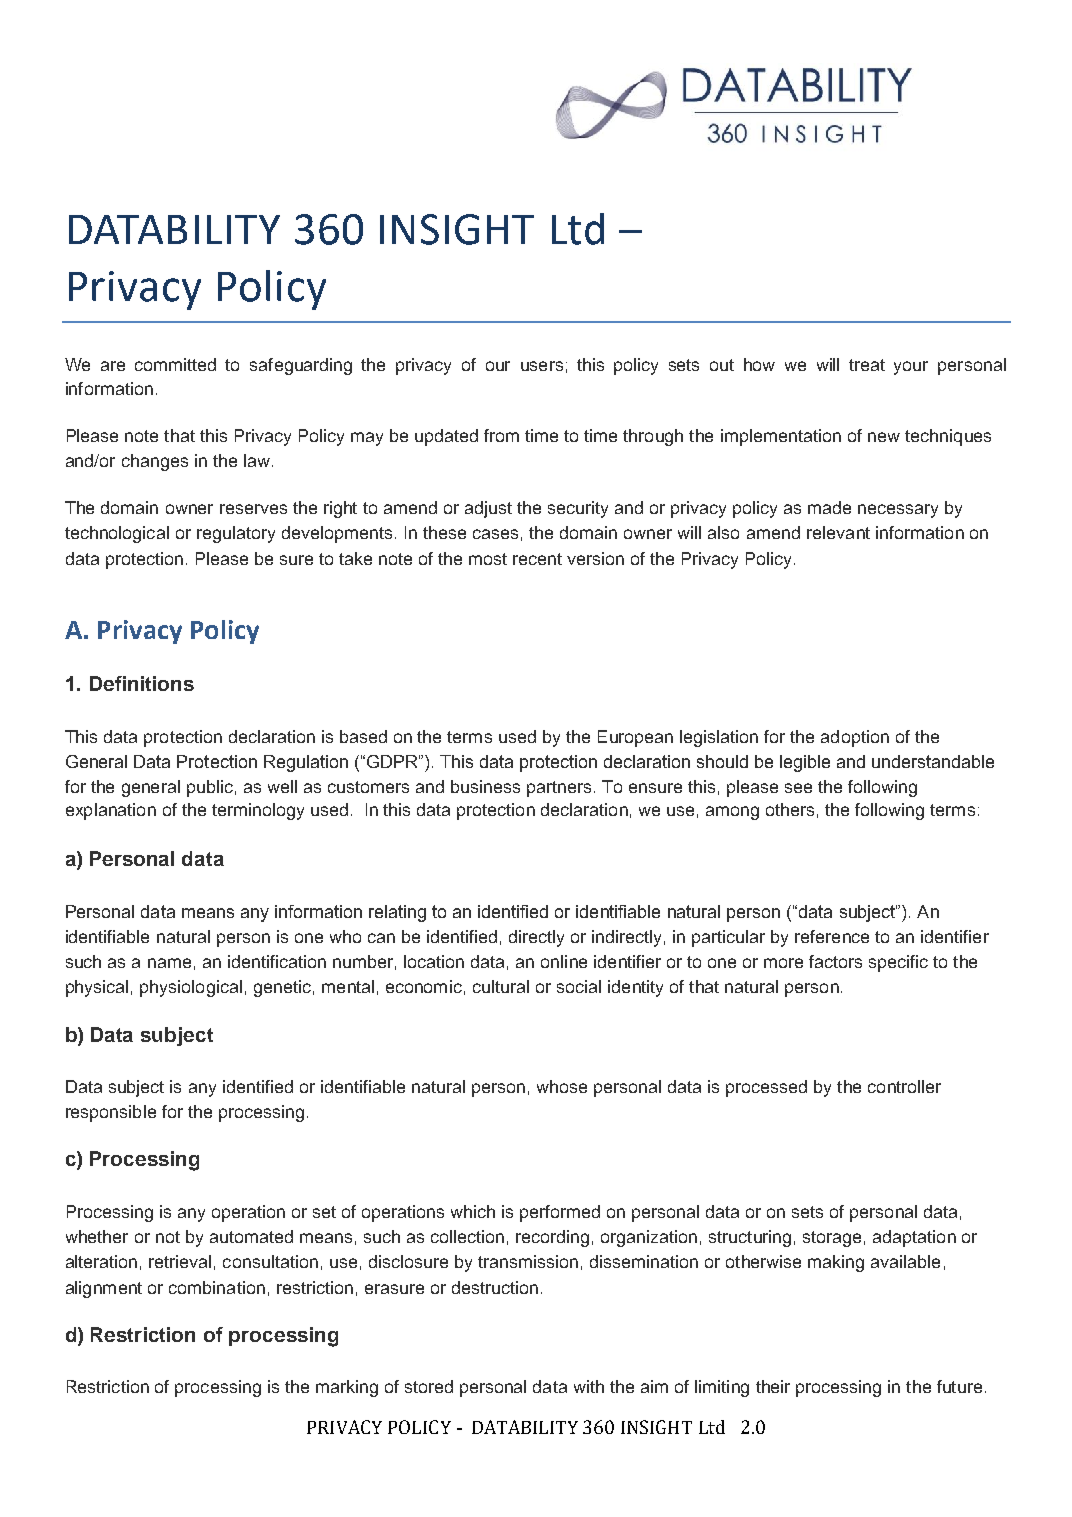  I want to click on whose, so click(562, 1086).
